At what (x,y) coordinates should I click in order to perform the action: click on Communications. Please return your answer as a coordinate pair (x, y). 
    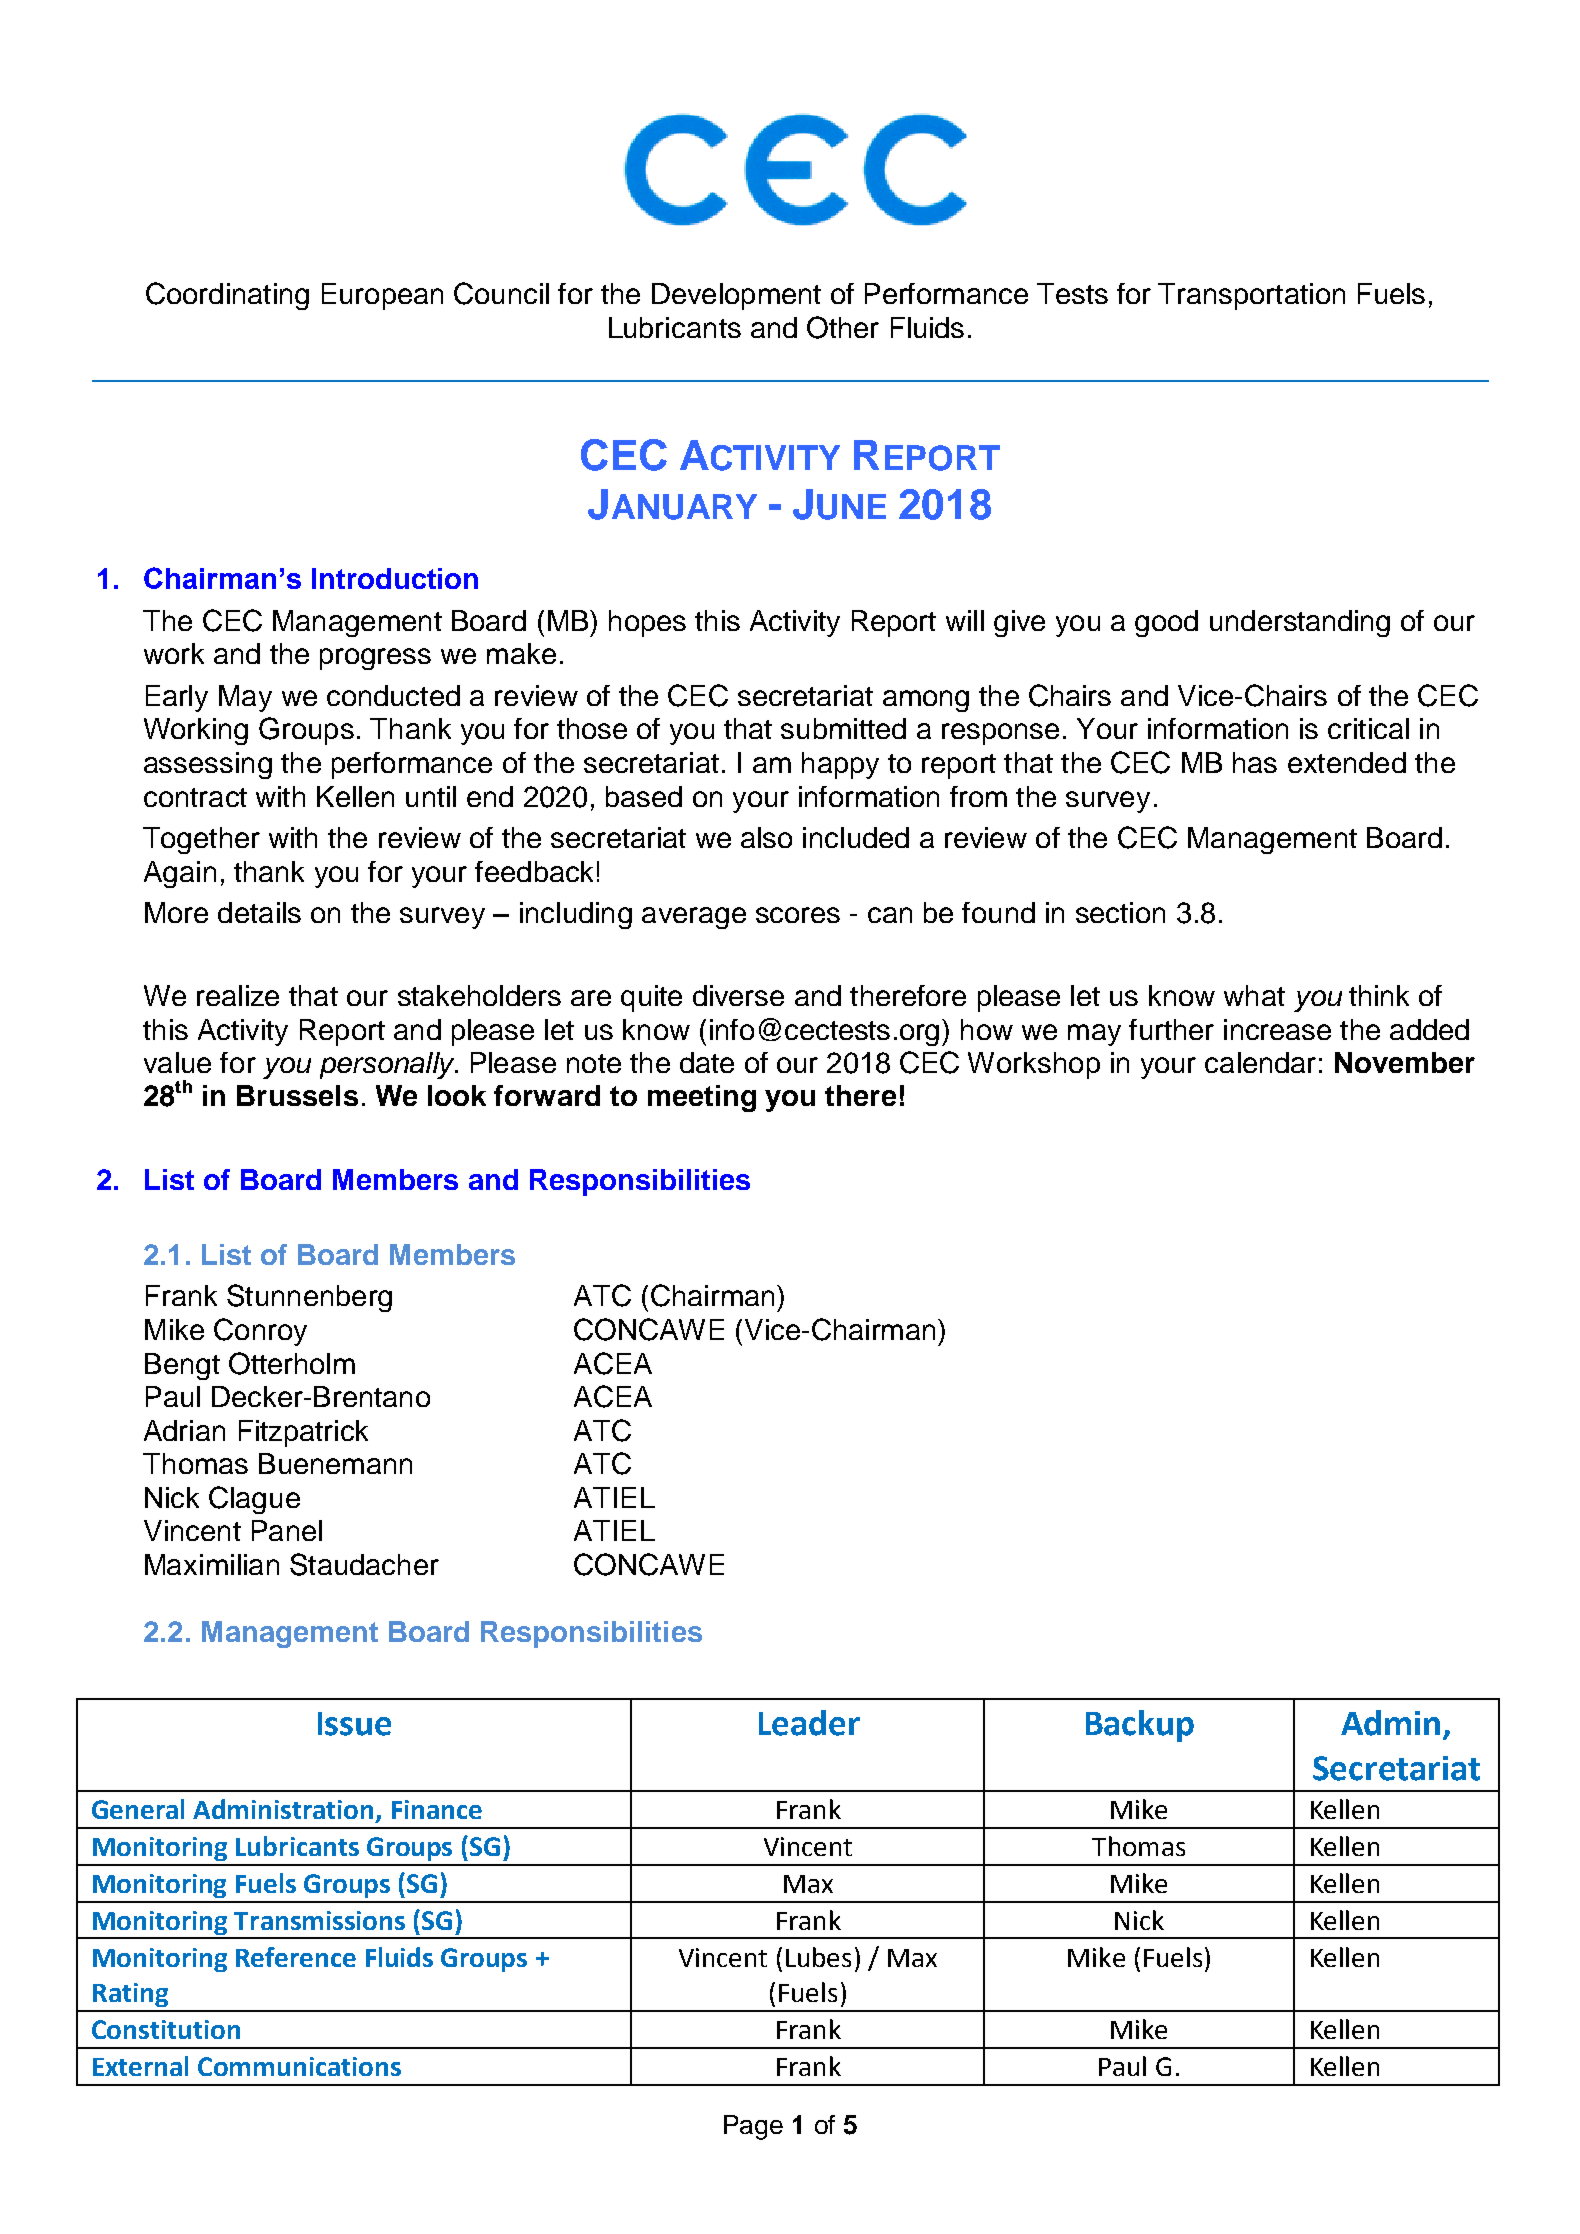
    Looking at the image, I should click on (299, 2066).
